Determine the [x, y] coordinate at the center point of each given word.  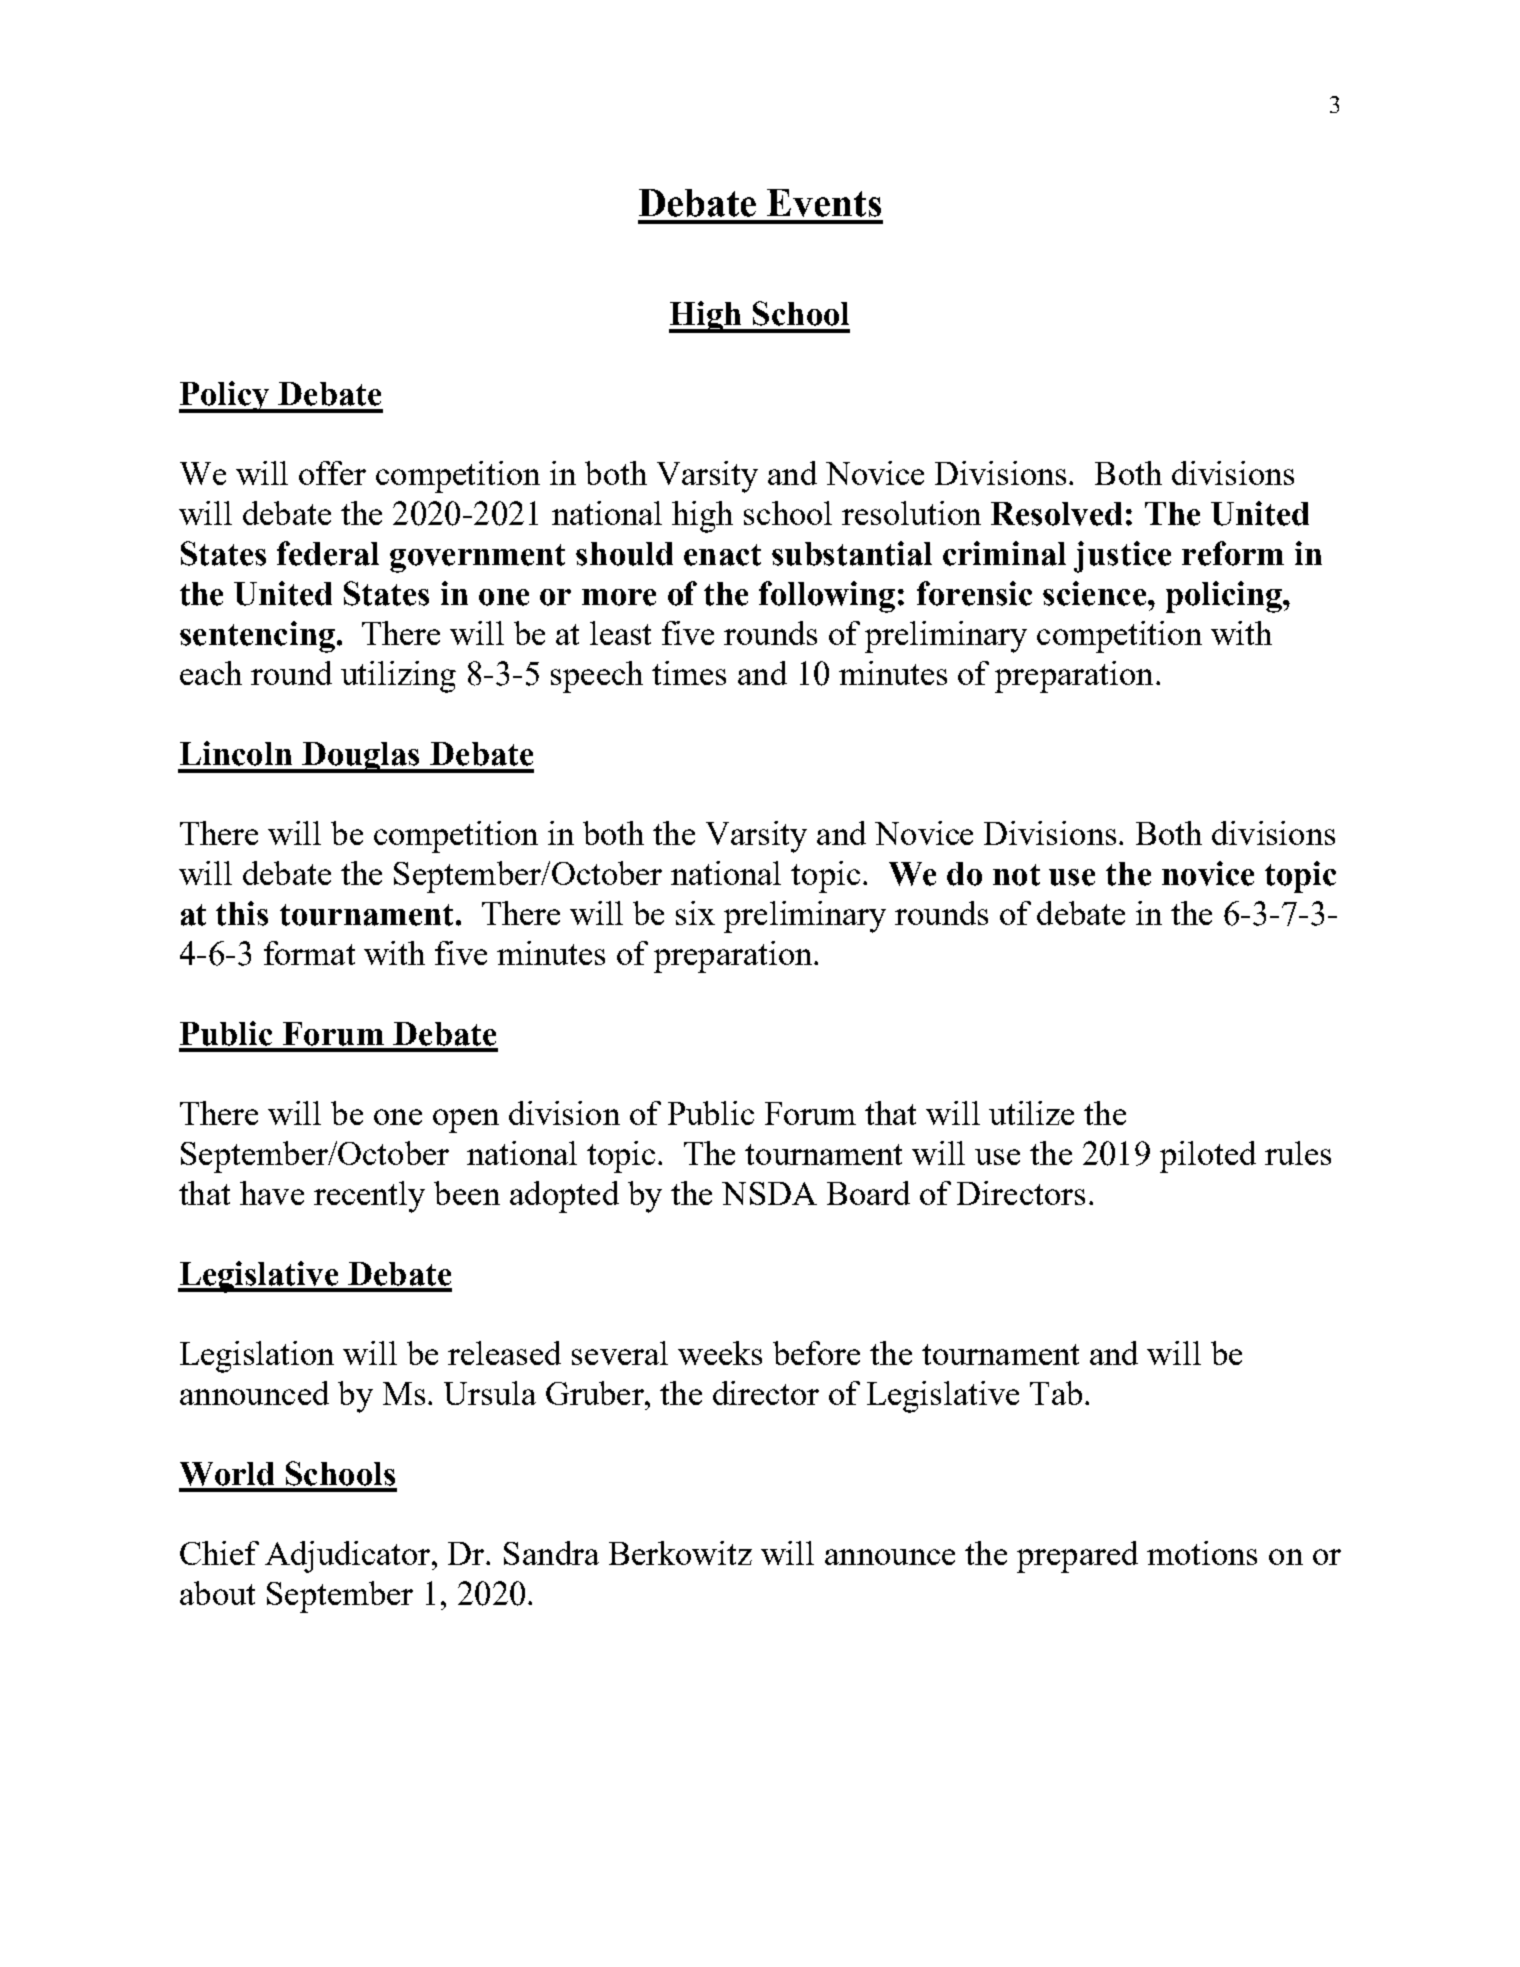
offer [332, 473]
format [309, 953]
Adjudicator [349, 1557]
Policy [225, 397]
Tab [1056, 1393]
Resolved [1056, 514]
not [1016, 875]
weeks [720, 1353]
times [689, 673]
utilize [1031, 1113]
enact [722, 555]
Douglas [361, 757]
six [695, 913]
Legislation [257, 1357]
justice [1122, 557]
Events [824, 203]
